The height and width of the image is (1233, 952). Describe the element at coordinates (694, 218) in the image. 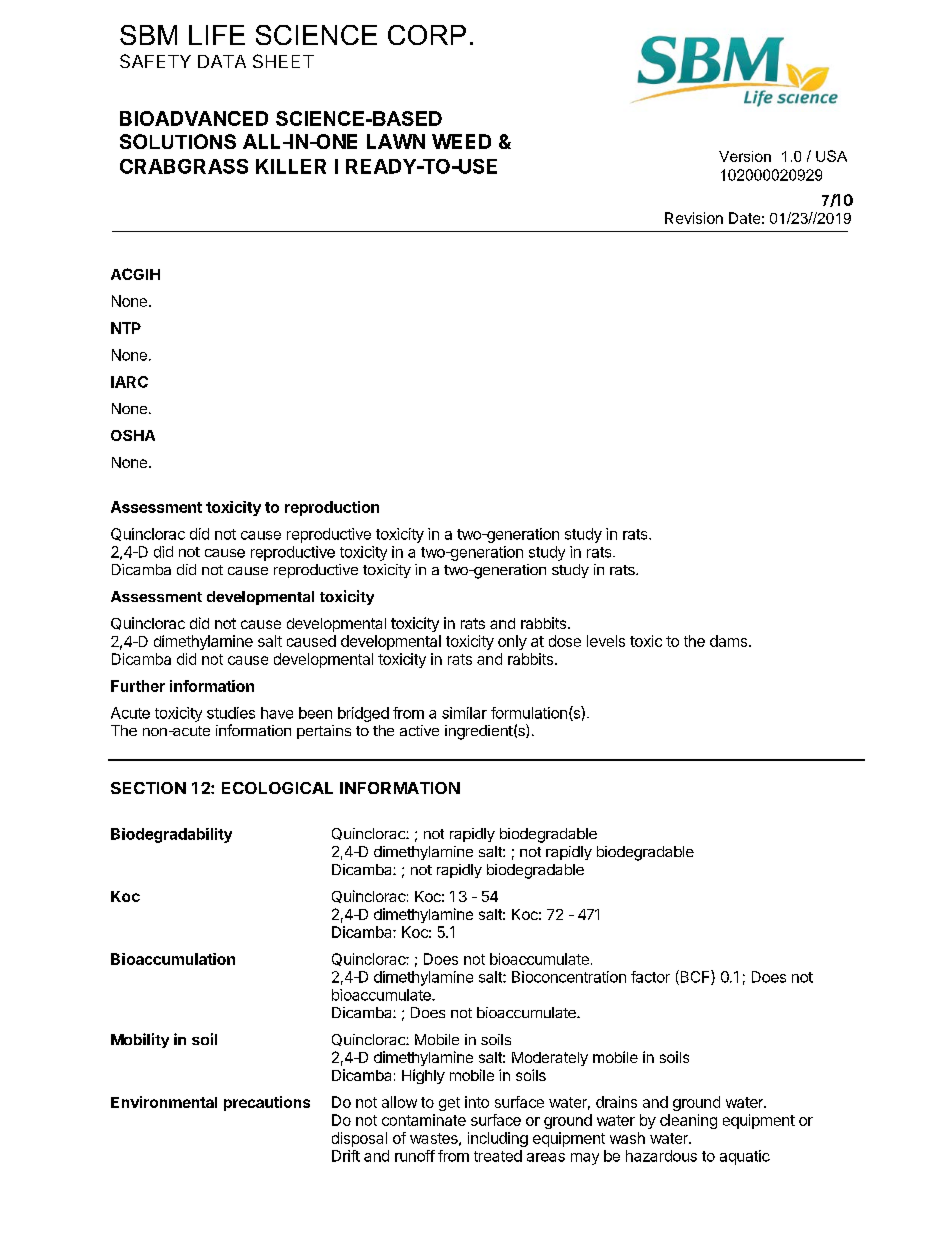

I see `Revision` at that location.
